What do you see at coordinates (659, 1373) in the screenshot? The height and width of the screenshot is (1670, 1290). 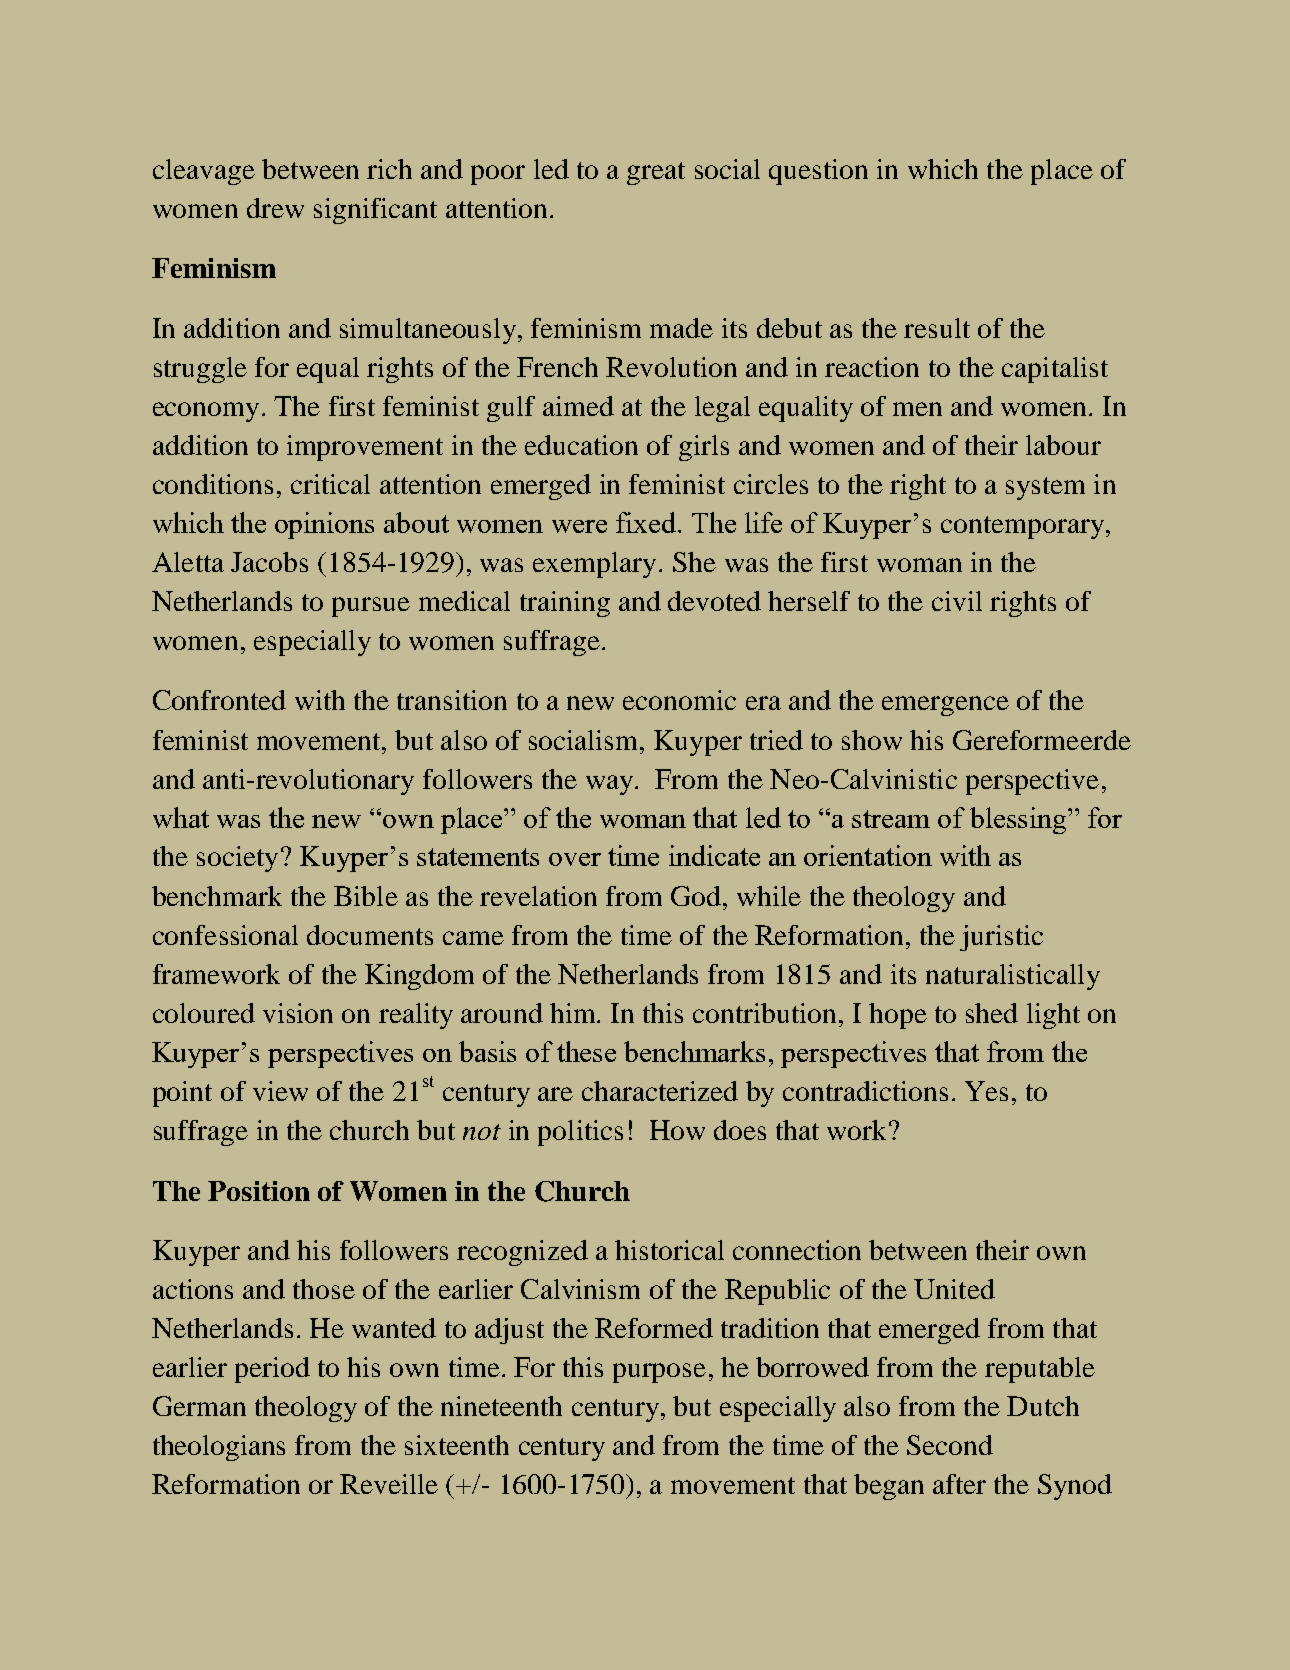 I see `purpose` at bounding box center [659, 1373].
